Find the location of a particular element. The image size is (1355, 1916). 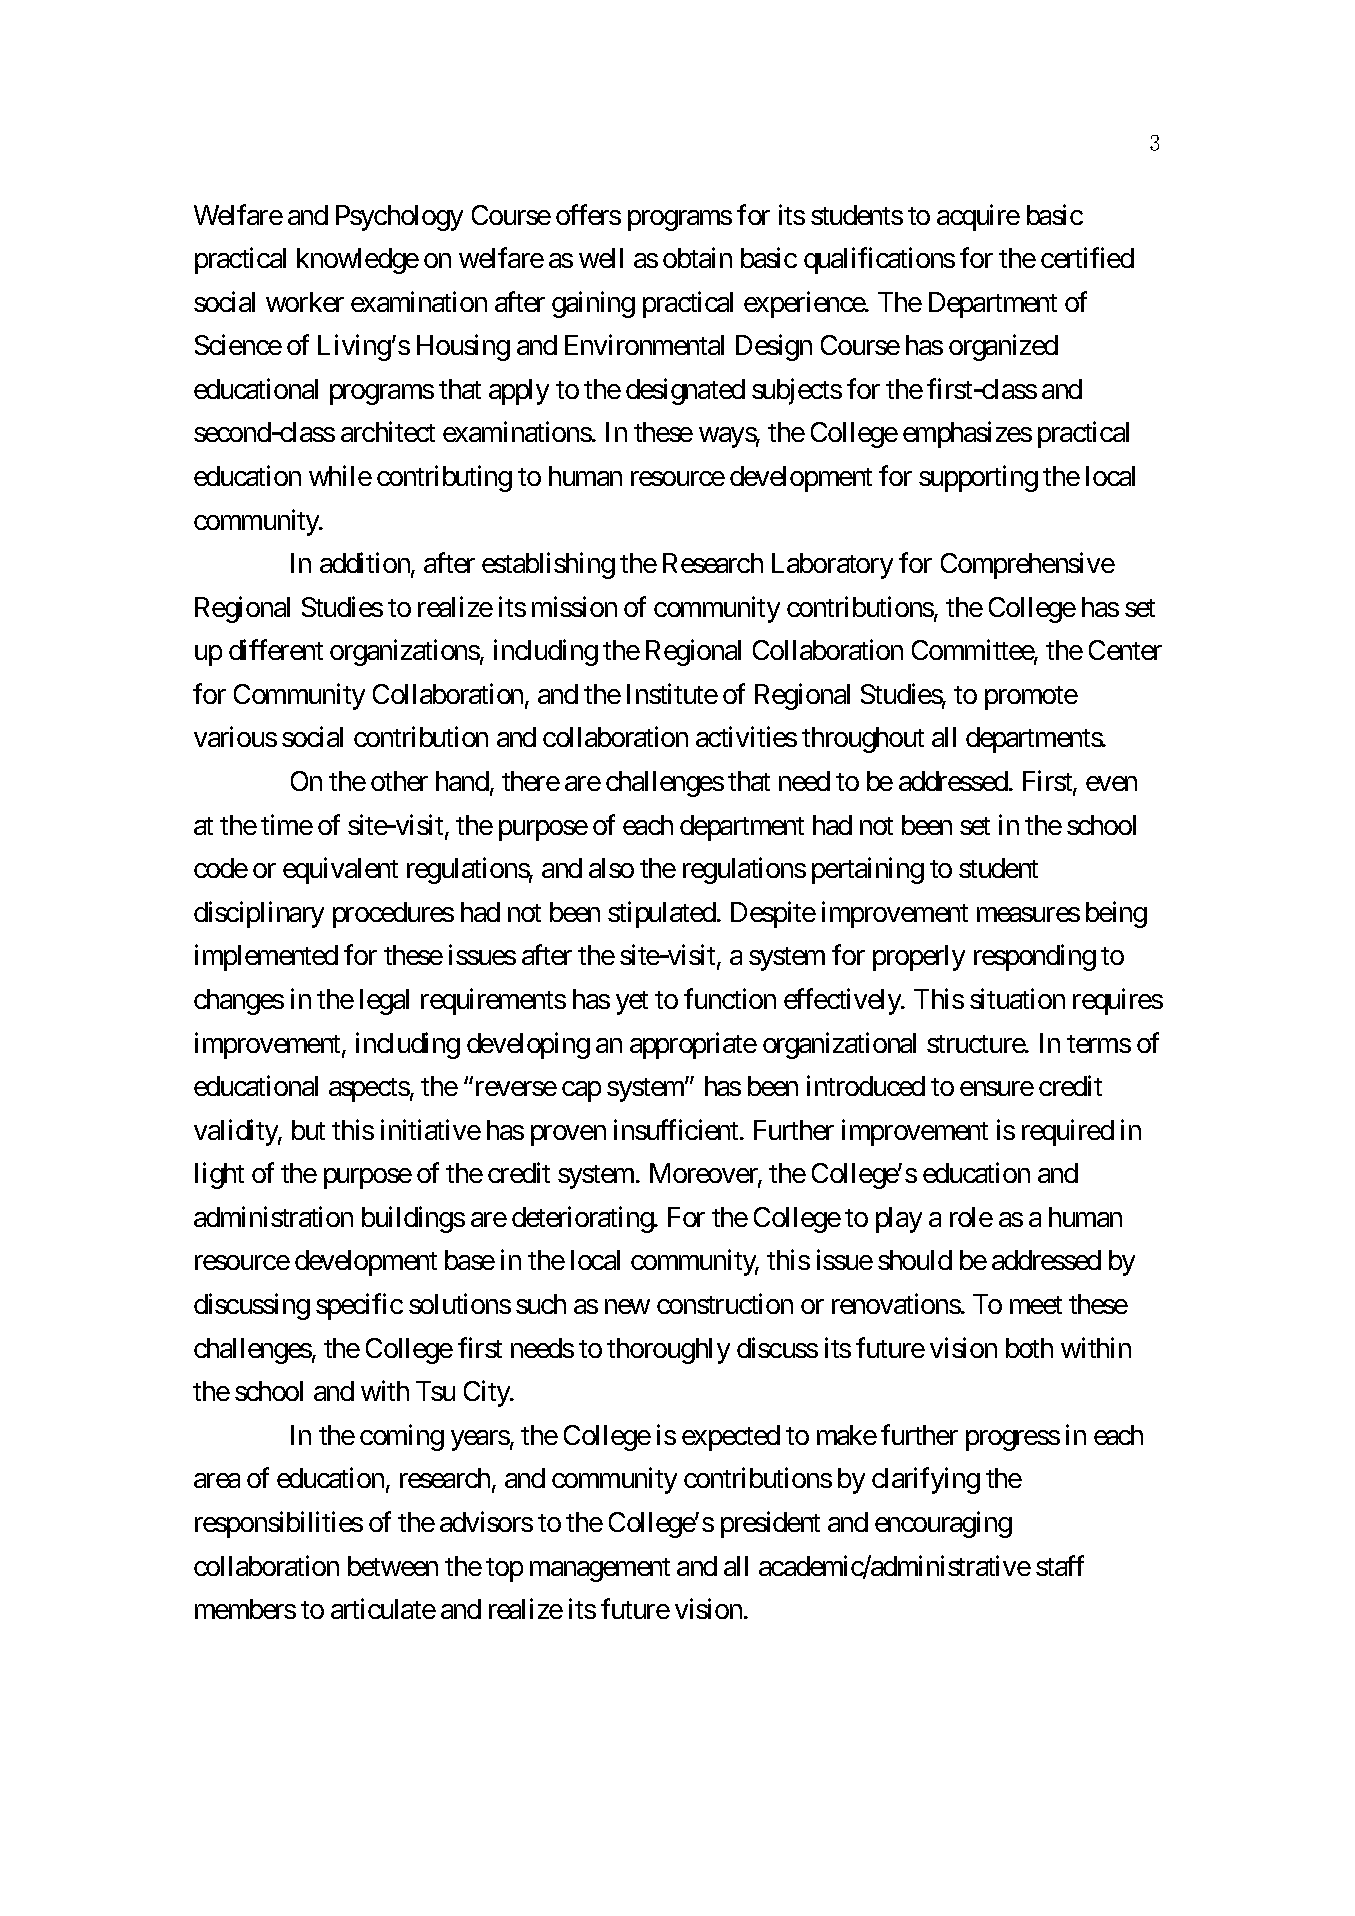

knowledge is located at coordinates (358, 261).
